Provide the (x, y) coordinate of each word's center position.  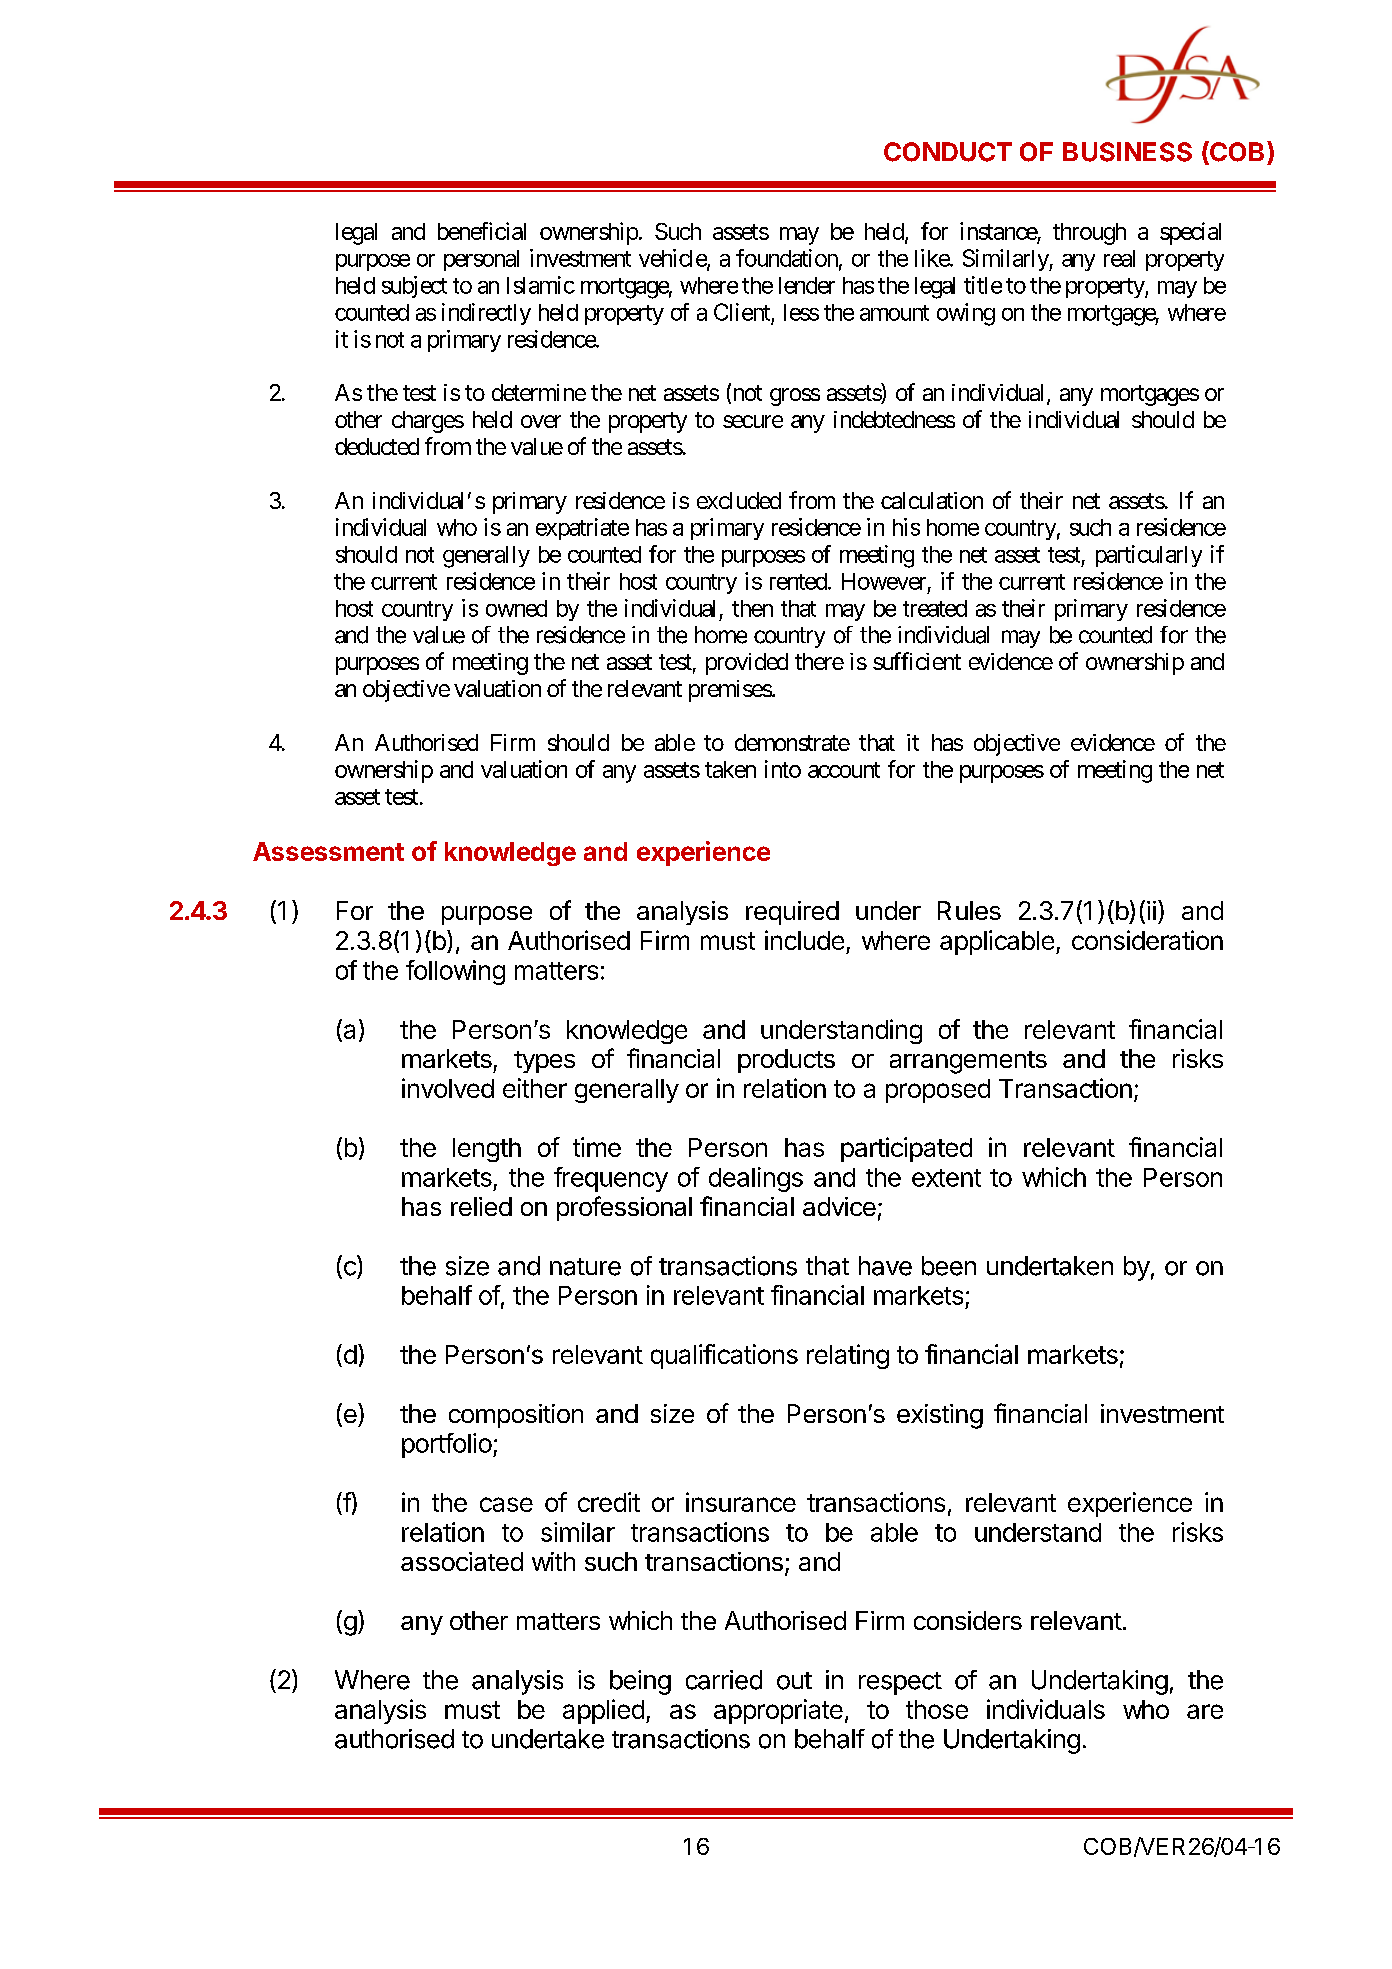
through (1089, 234)
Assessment (328, 851)
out (794, 1681)
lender (807, 285)
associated (462, 1561)
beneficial (482, 231)
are (1205, 1711)
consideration (1147, 940)
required (792, 913)
